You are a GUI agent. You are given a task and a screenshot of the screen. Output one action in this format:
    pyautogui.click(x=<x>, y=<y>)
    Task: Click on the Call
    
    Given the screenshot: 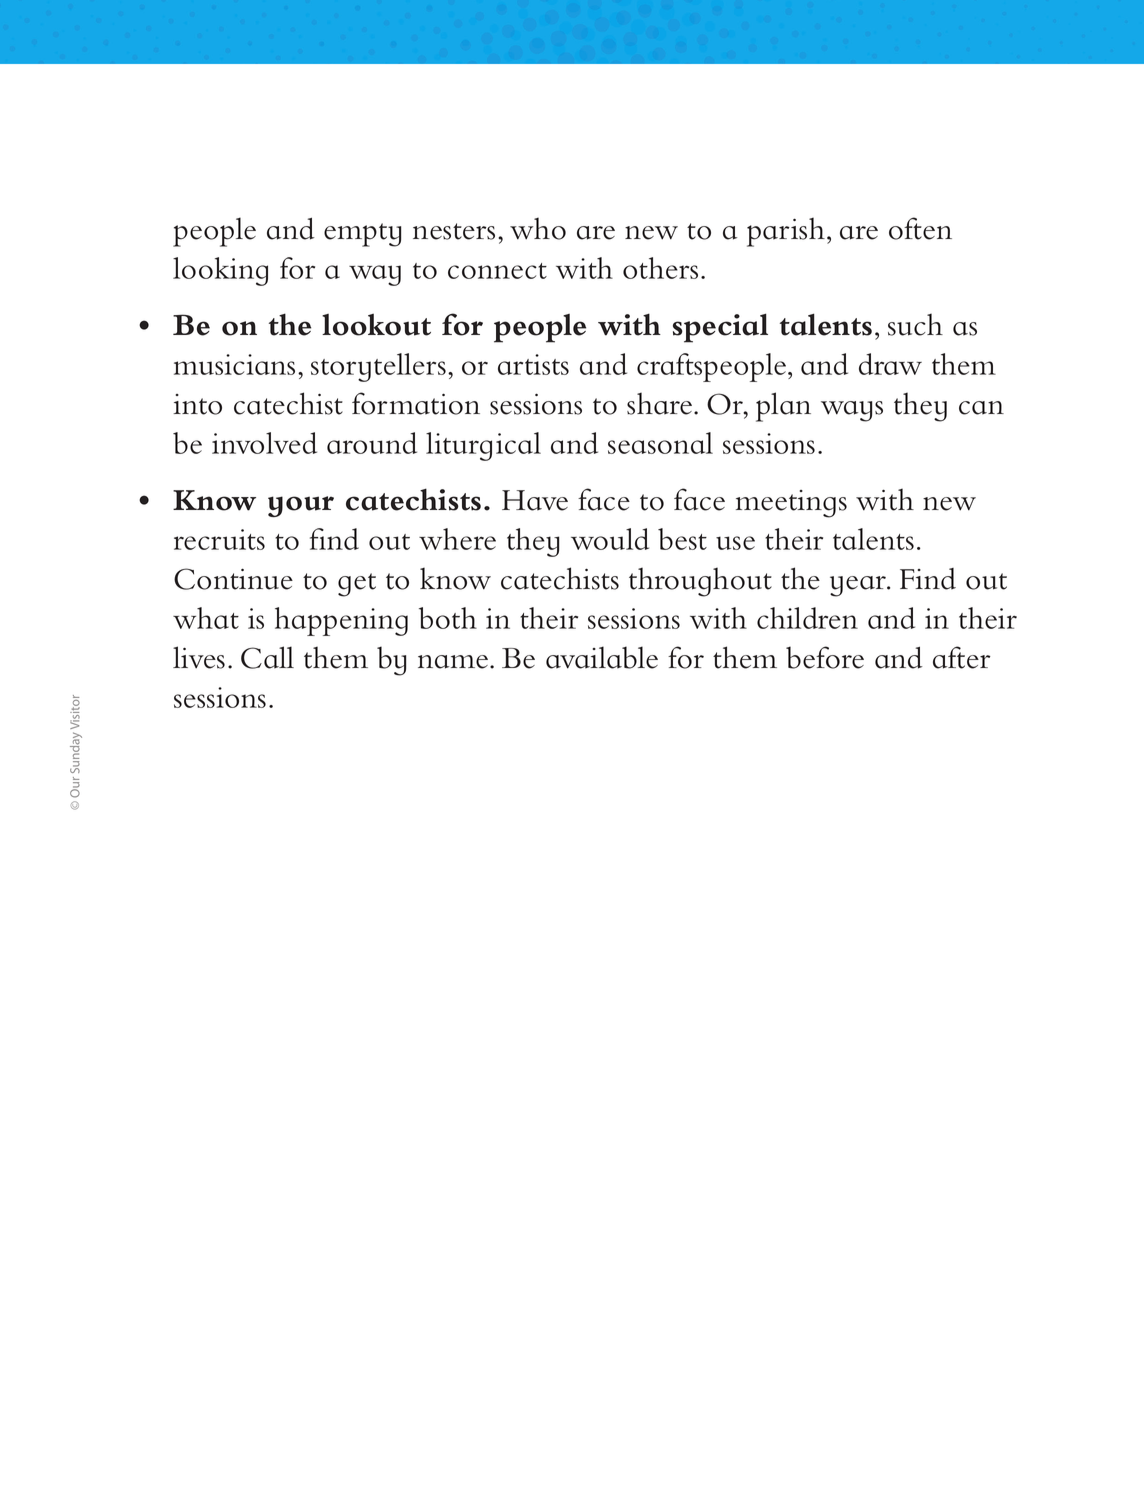 What is the action you would take?
    pyautogui.click(x=267, y=657)
